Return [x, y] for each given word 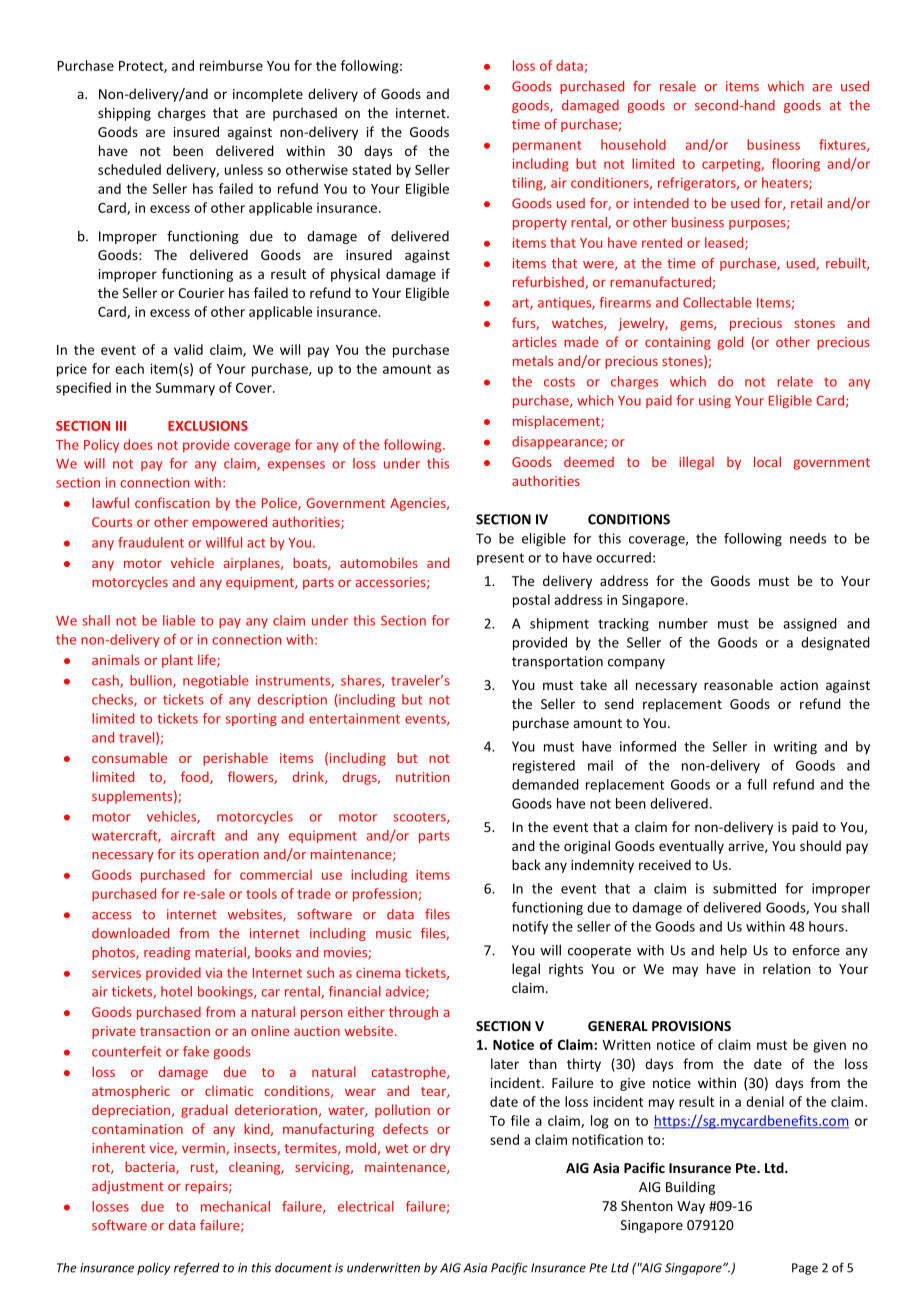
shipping [124, 114]
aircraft [193, 835]
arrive [747, 847]
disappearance [558, 442]
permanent [547, 147]
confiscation [172, 502]
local [767, 461]
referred [197, 1268]
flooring [796, 165]
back [526, 864]
